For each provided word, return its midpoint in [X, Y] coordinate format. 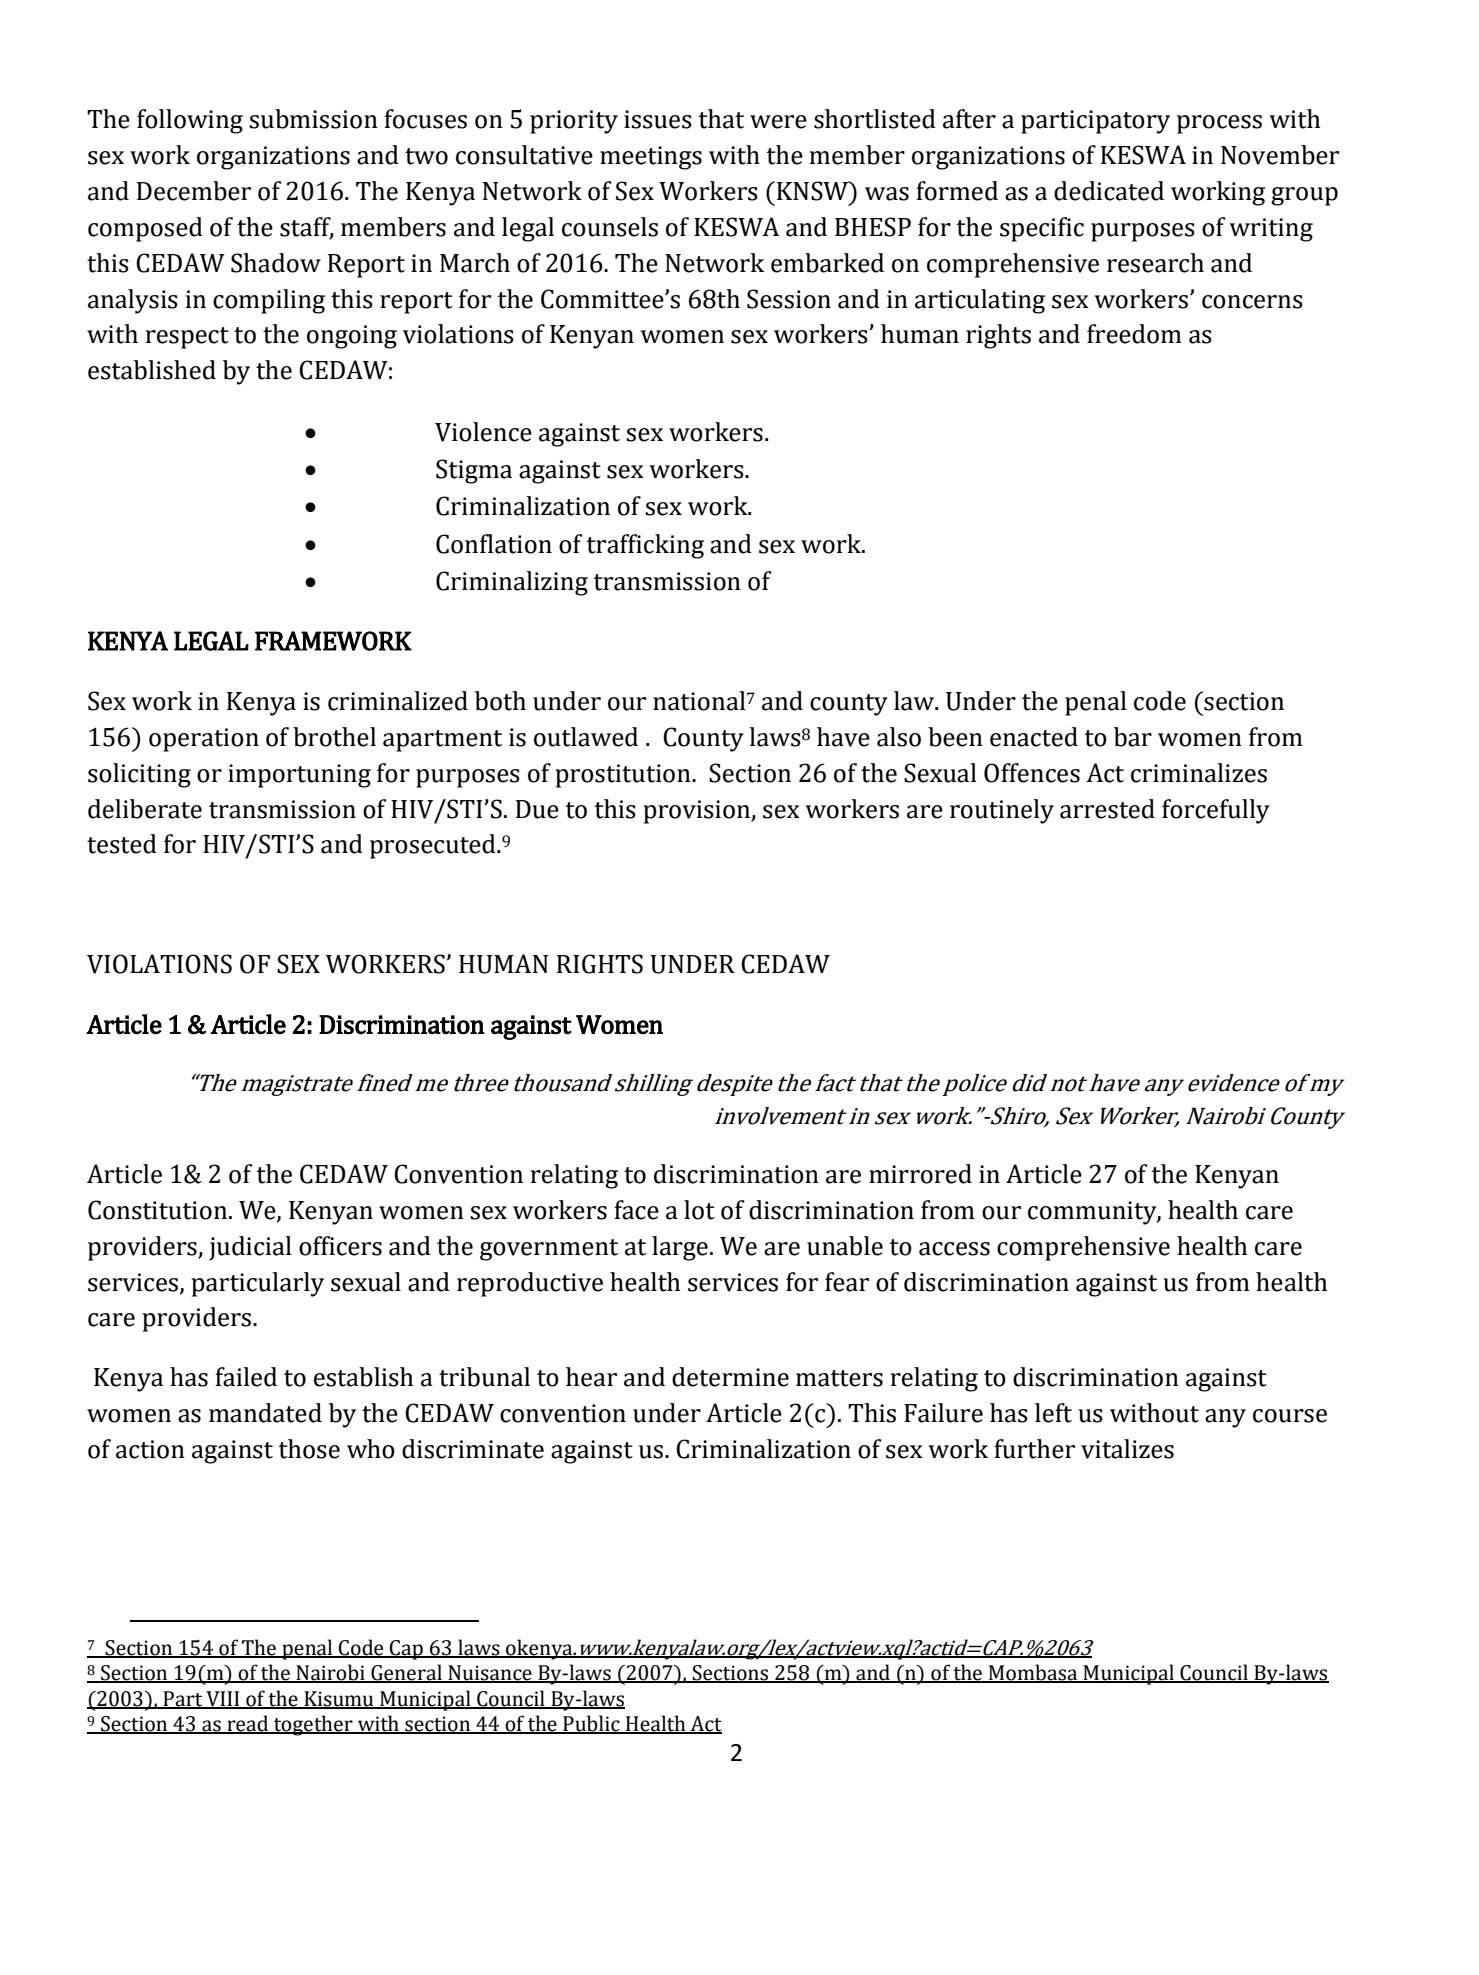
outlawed [586, 737]
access [954, 1249]
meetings [651, 158]
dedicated [1109, 191]
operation [204, 740]
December [194, 191]
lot [699, 1210]
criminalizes [1199, 773]
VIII [223, 1699]
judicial [250, 1248]
